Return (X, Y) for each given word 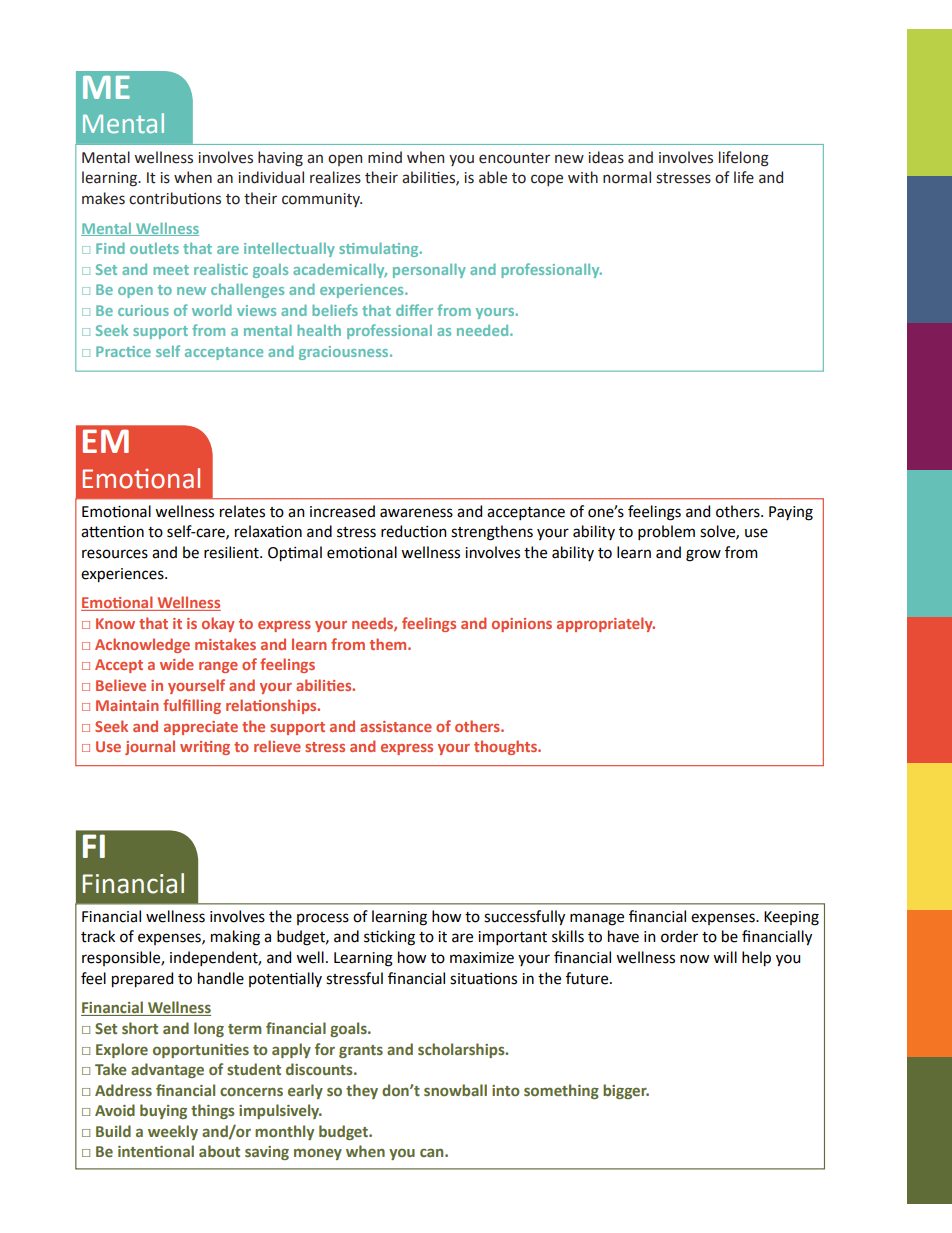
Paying (791, 513)
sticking (389, 938)
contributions (175, 198)
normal (627, 177)
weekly (173, 1132)
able (493, 177)
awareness (416, 513)
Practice (123, 351)
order (679, 936)
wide (177, 664)
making (235, 938)
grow (703, 555)
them (389, 644)
